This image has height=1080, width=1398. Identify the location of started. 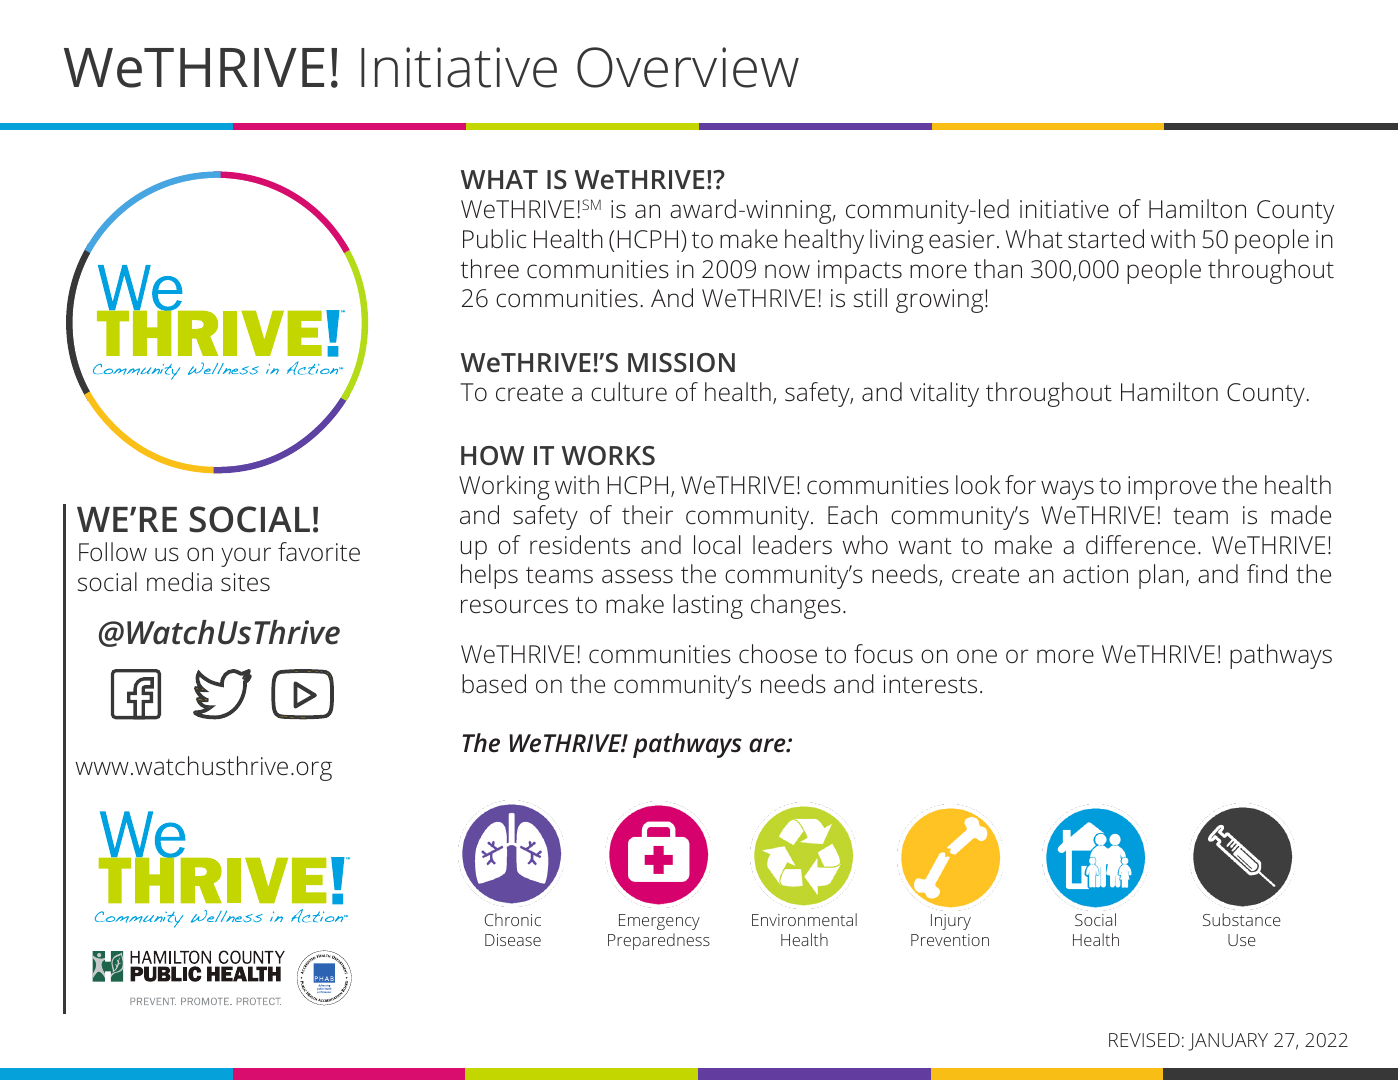
(1106, 239).
